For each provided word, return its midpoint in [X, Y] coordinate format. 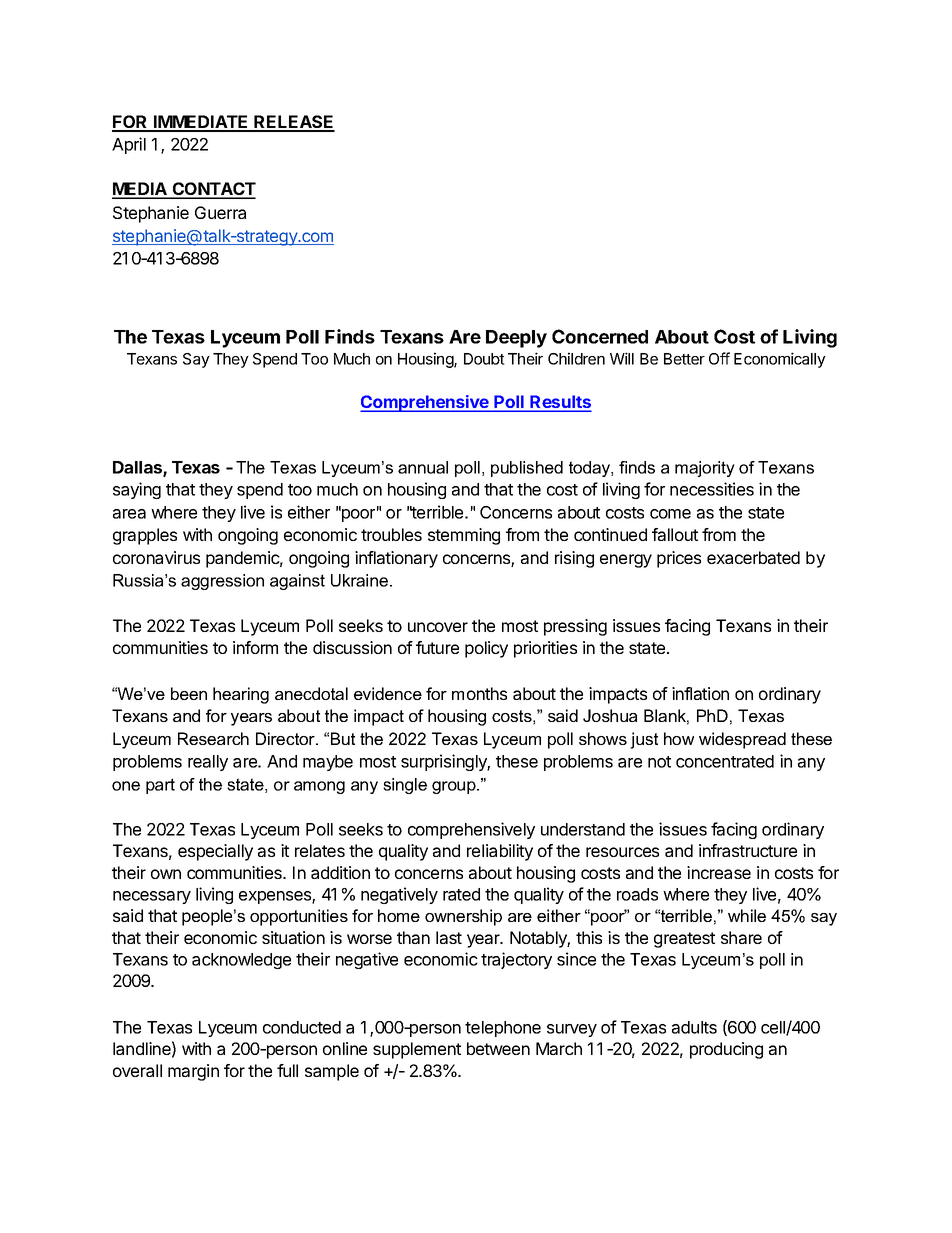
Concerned [600, 336]
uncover [438, 627]
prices [679, 559]
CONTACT [213, 190]
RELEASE [294, 123]
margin [193, 1072]
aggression [222, 582]
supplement [417, 1050]
